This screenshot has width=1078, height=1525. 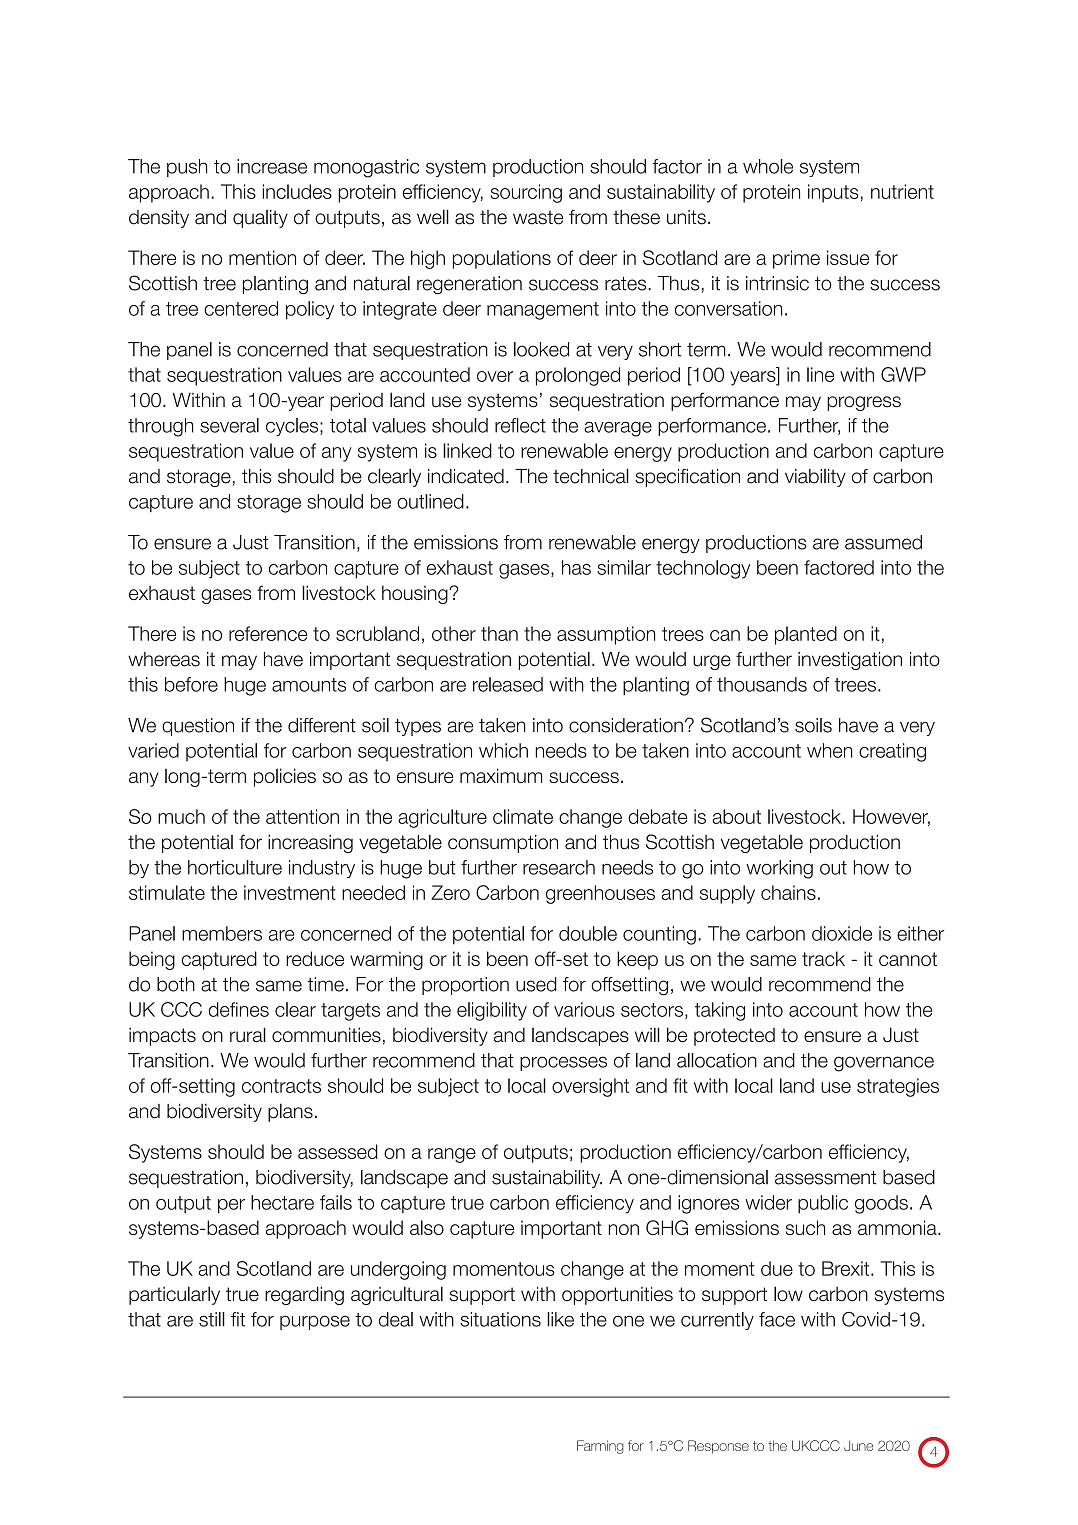 What do you see at coordinates (858, 1446) in the screenshot?
I see `June` at bounding box center [858, 1446].
